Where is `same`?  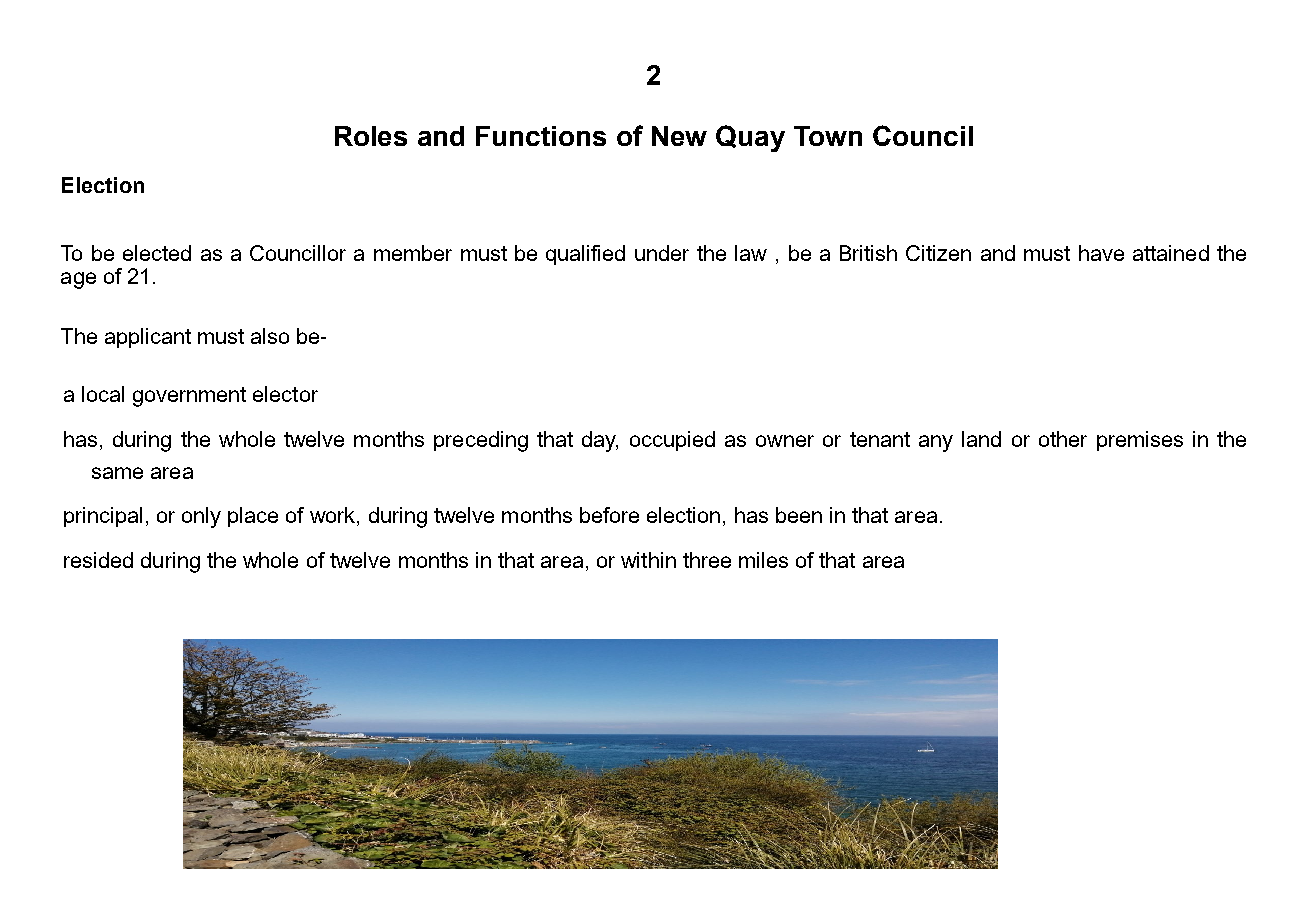 same is located at coordinates (117, 473).
